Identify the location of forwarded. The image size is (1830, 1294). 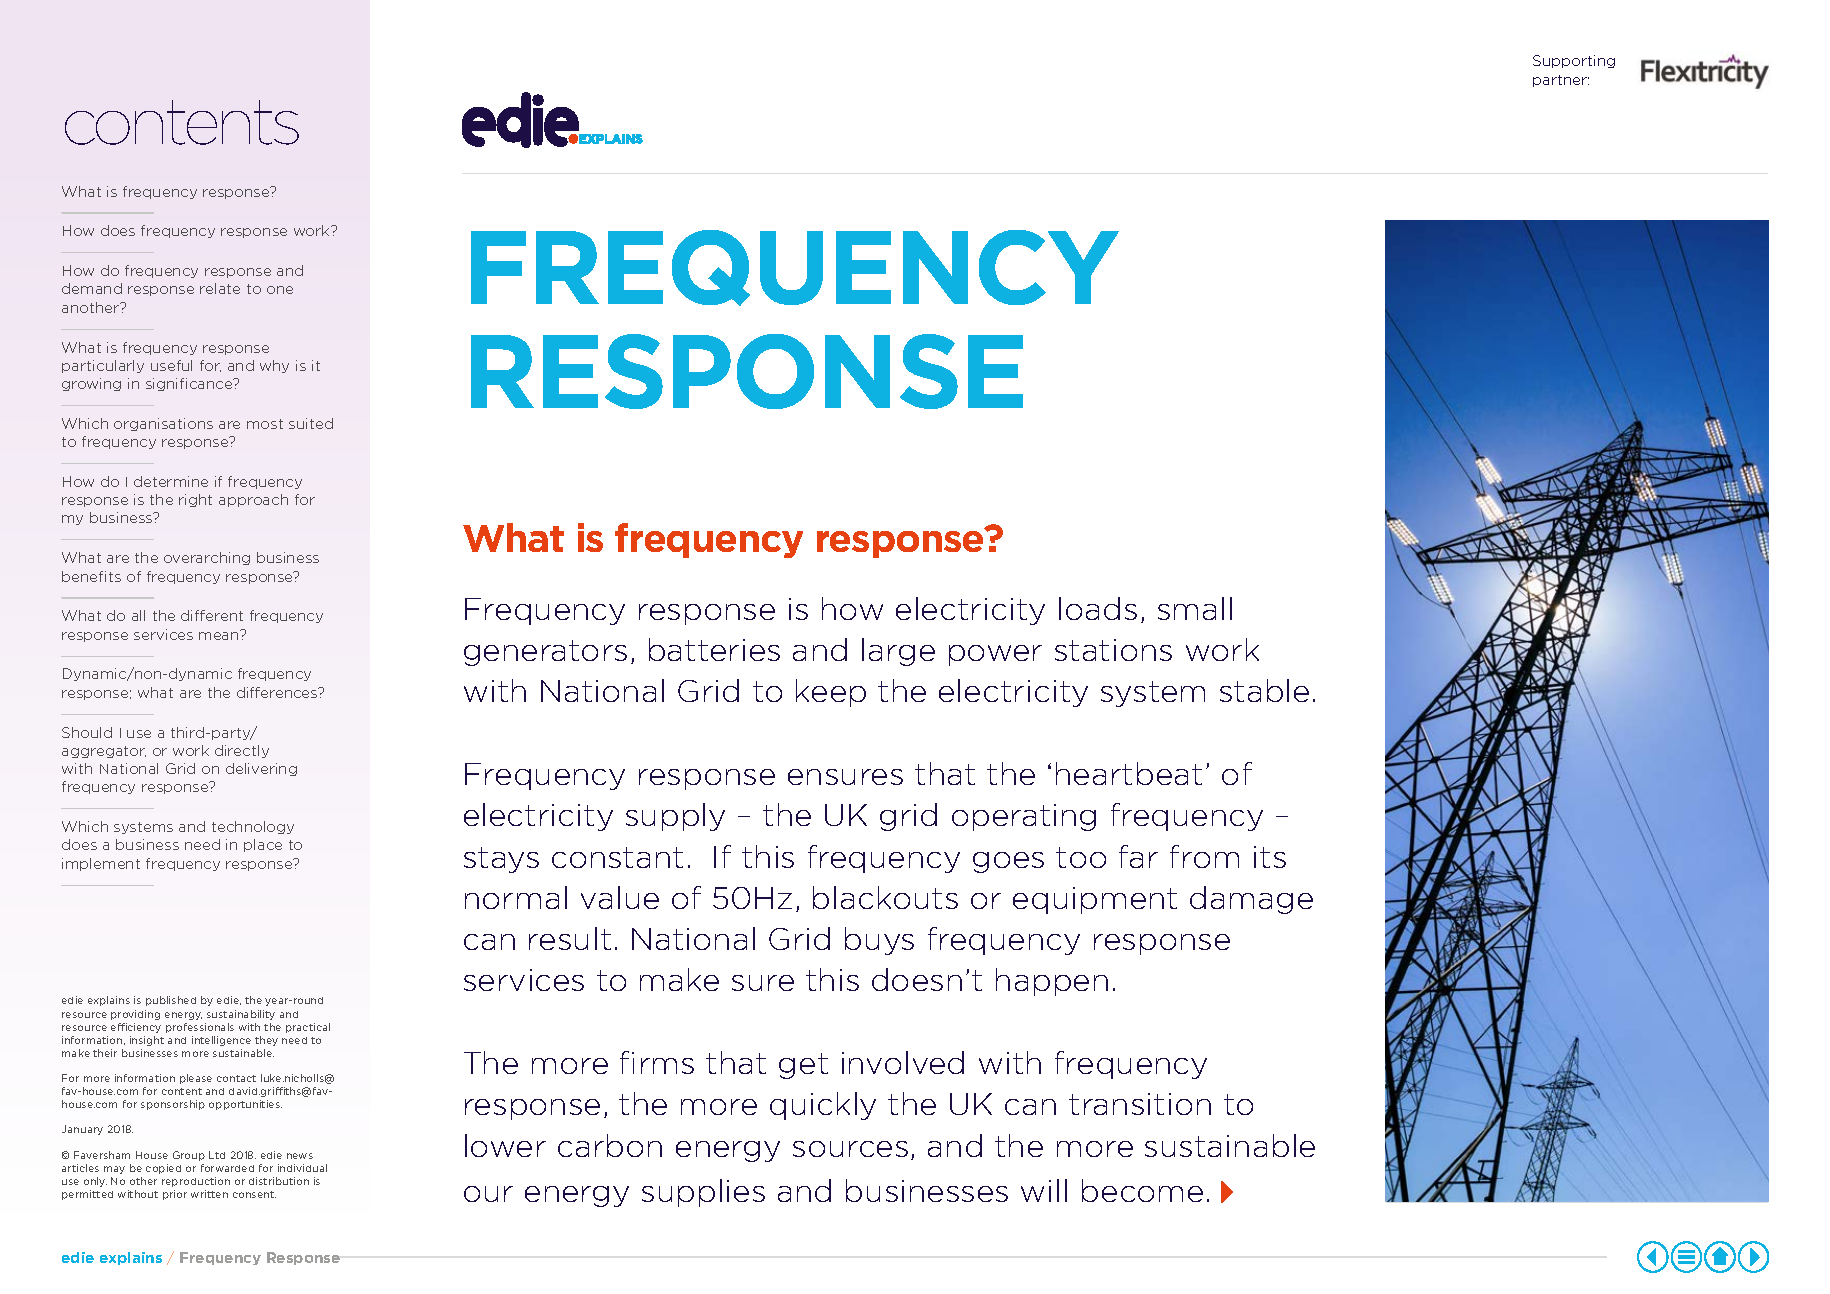
(227, 1168).
